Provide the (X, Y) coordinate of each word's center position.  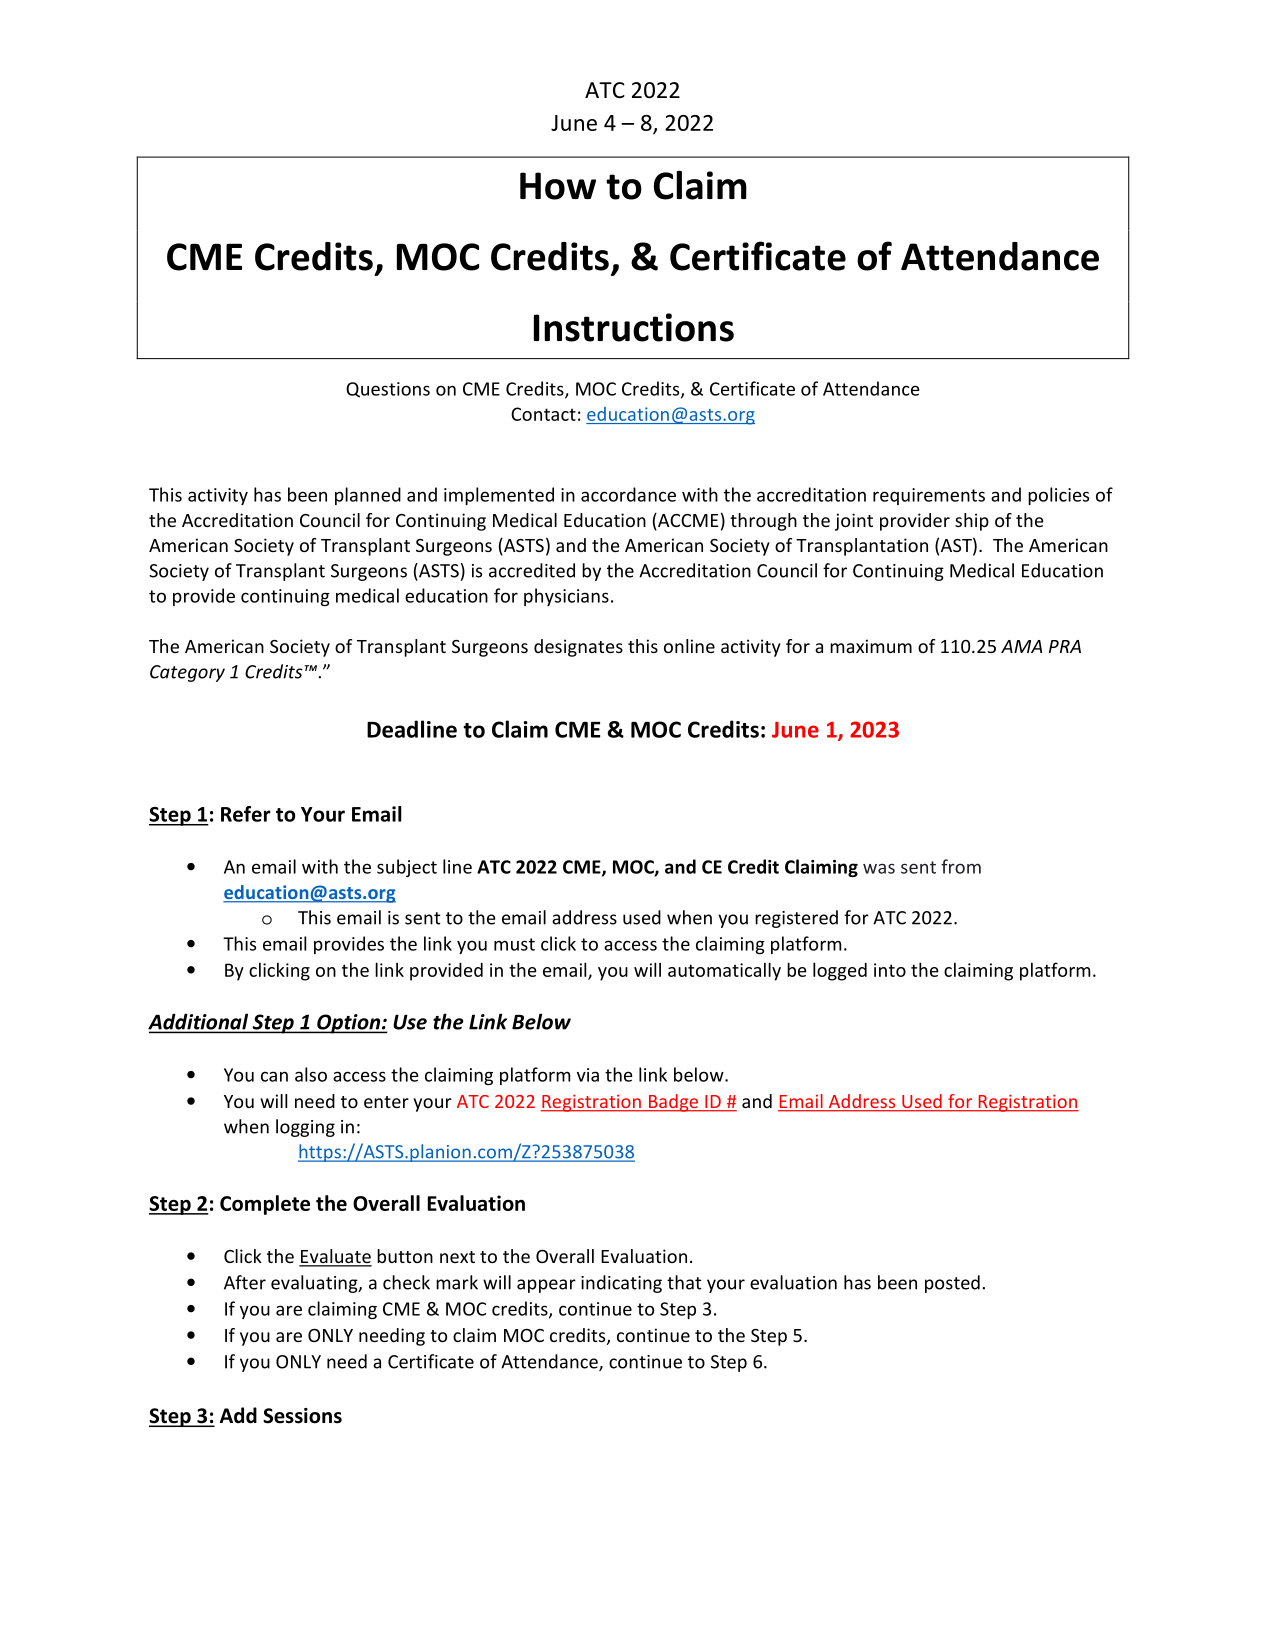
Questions (388, 390)
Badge (673, 1103)
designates (578, 648)
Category (187, 673)
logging (305, 1128)
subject (407, 868)
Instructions (634, 327)
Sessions (302, 1416)
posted (952, 1284)
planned (368, 496)
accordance (628, 494)
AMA (1021, 646)
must (514, 944)
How (558, 186)
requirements (929, 496)
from (961, 866)
